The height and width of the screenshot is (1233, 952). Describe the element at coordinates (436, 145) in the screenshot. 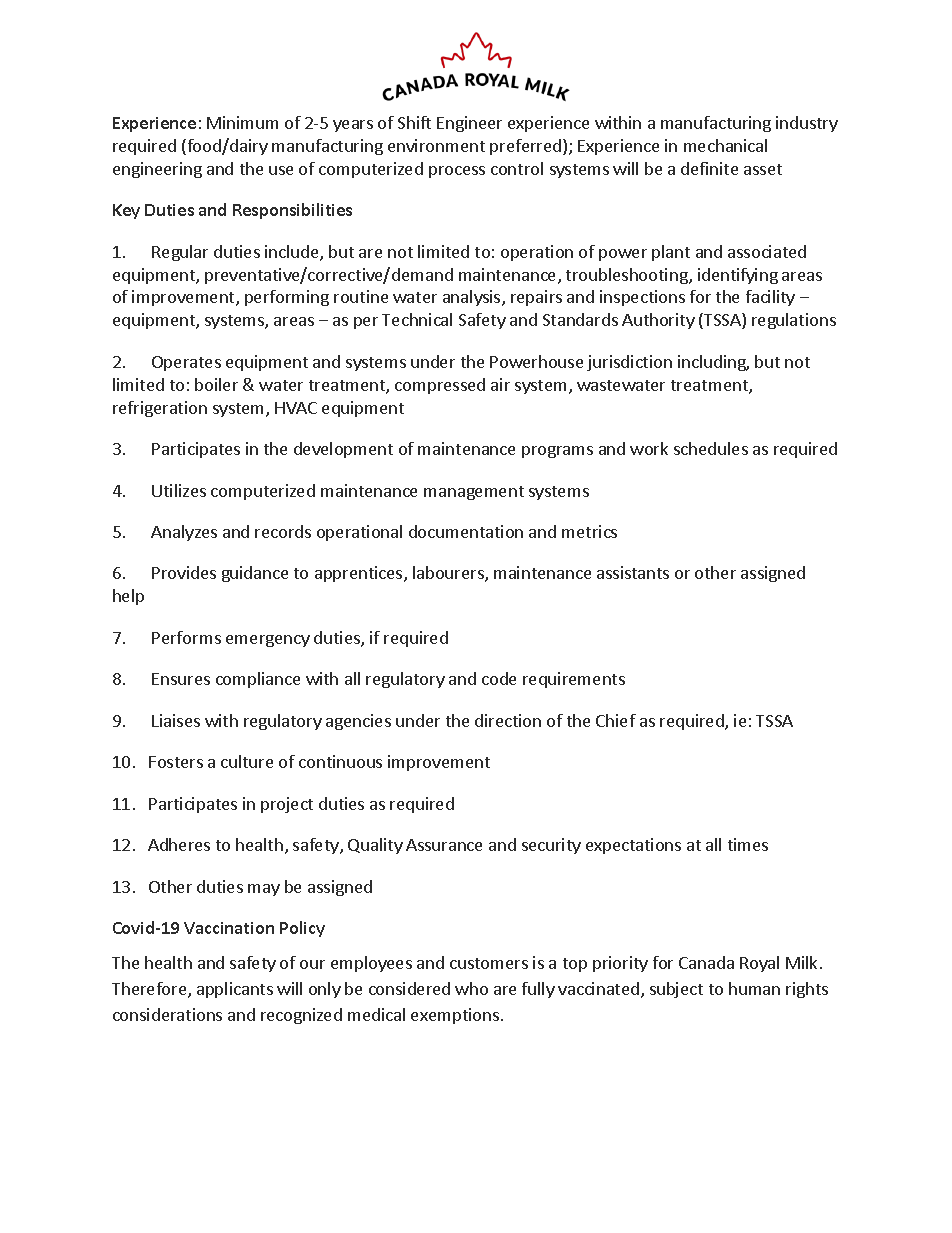

I see `environment` at that location.
